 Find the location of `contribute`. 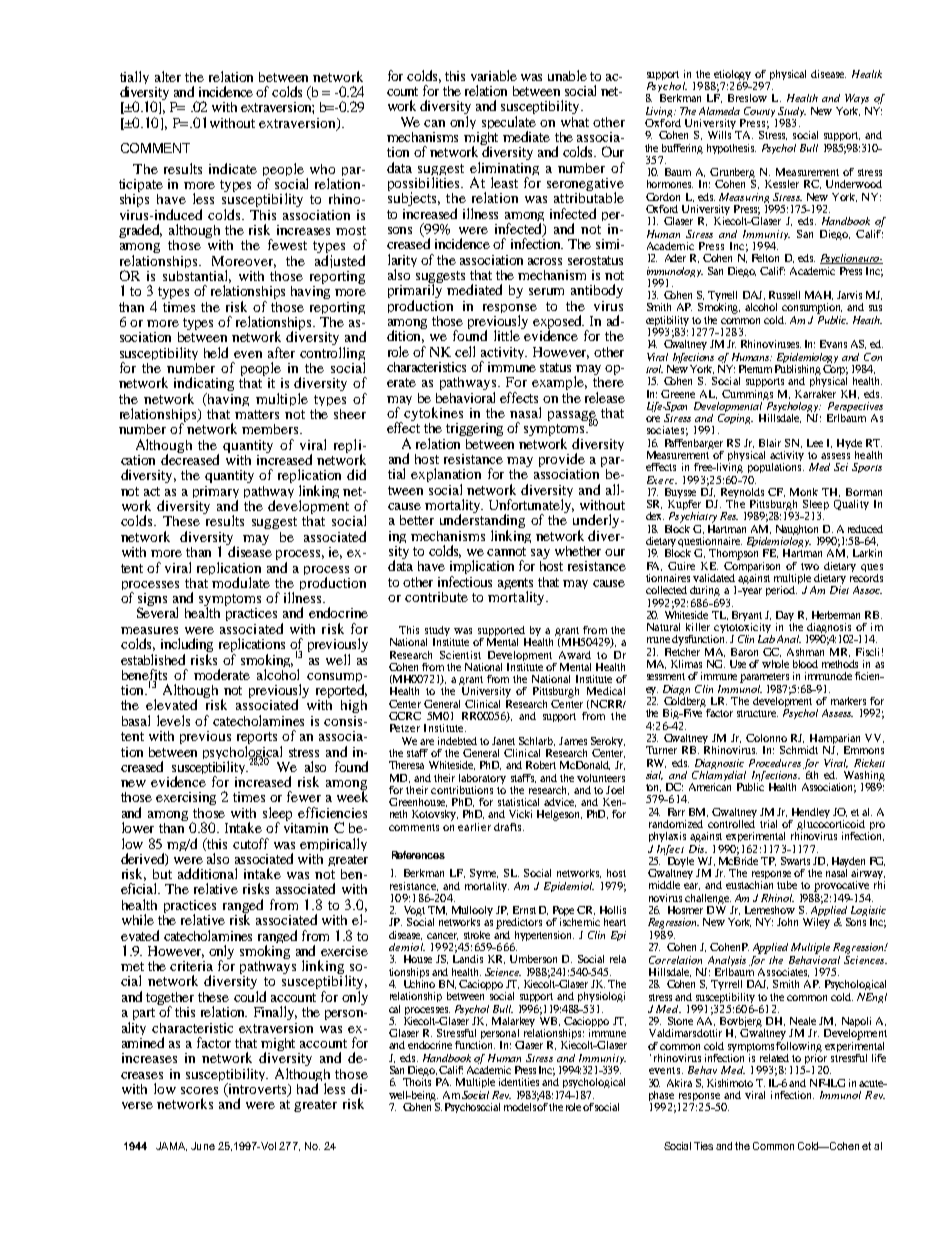

contribute is located at coordinates (436, 597).
